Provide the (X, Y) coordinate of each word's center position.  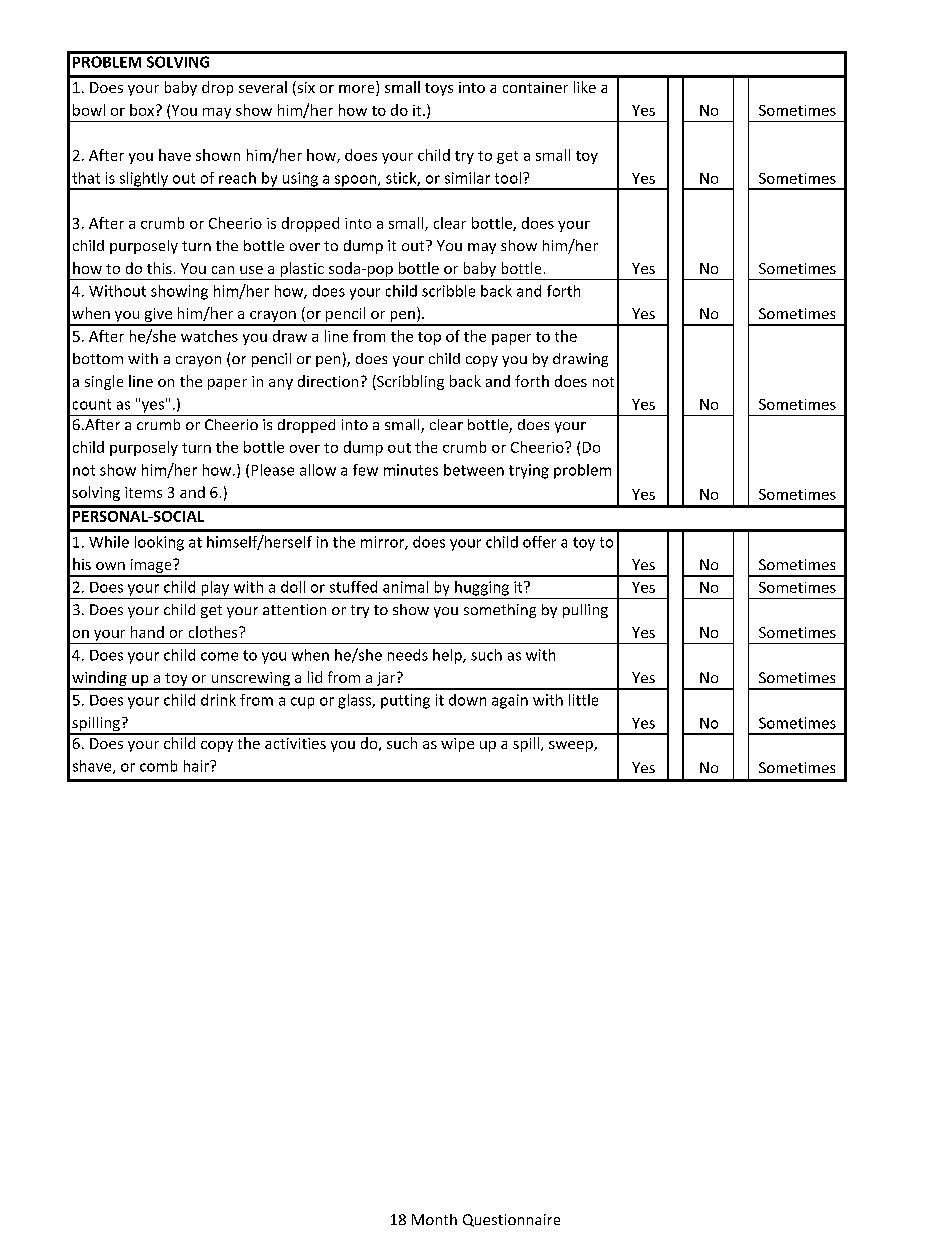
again (510, 701)
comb (158, 766)
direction (328, 381)
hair (198, 766)
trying (529, 471)
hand (147, 632)
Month (434, 1219)
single (104, 382)
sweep (572, 746)
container (535, 87)
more (358, 90)
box (143, 110)
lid (315, 677)
